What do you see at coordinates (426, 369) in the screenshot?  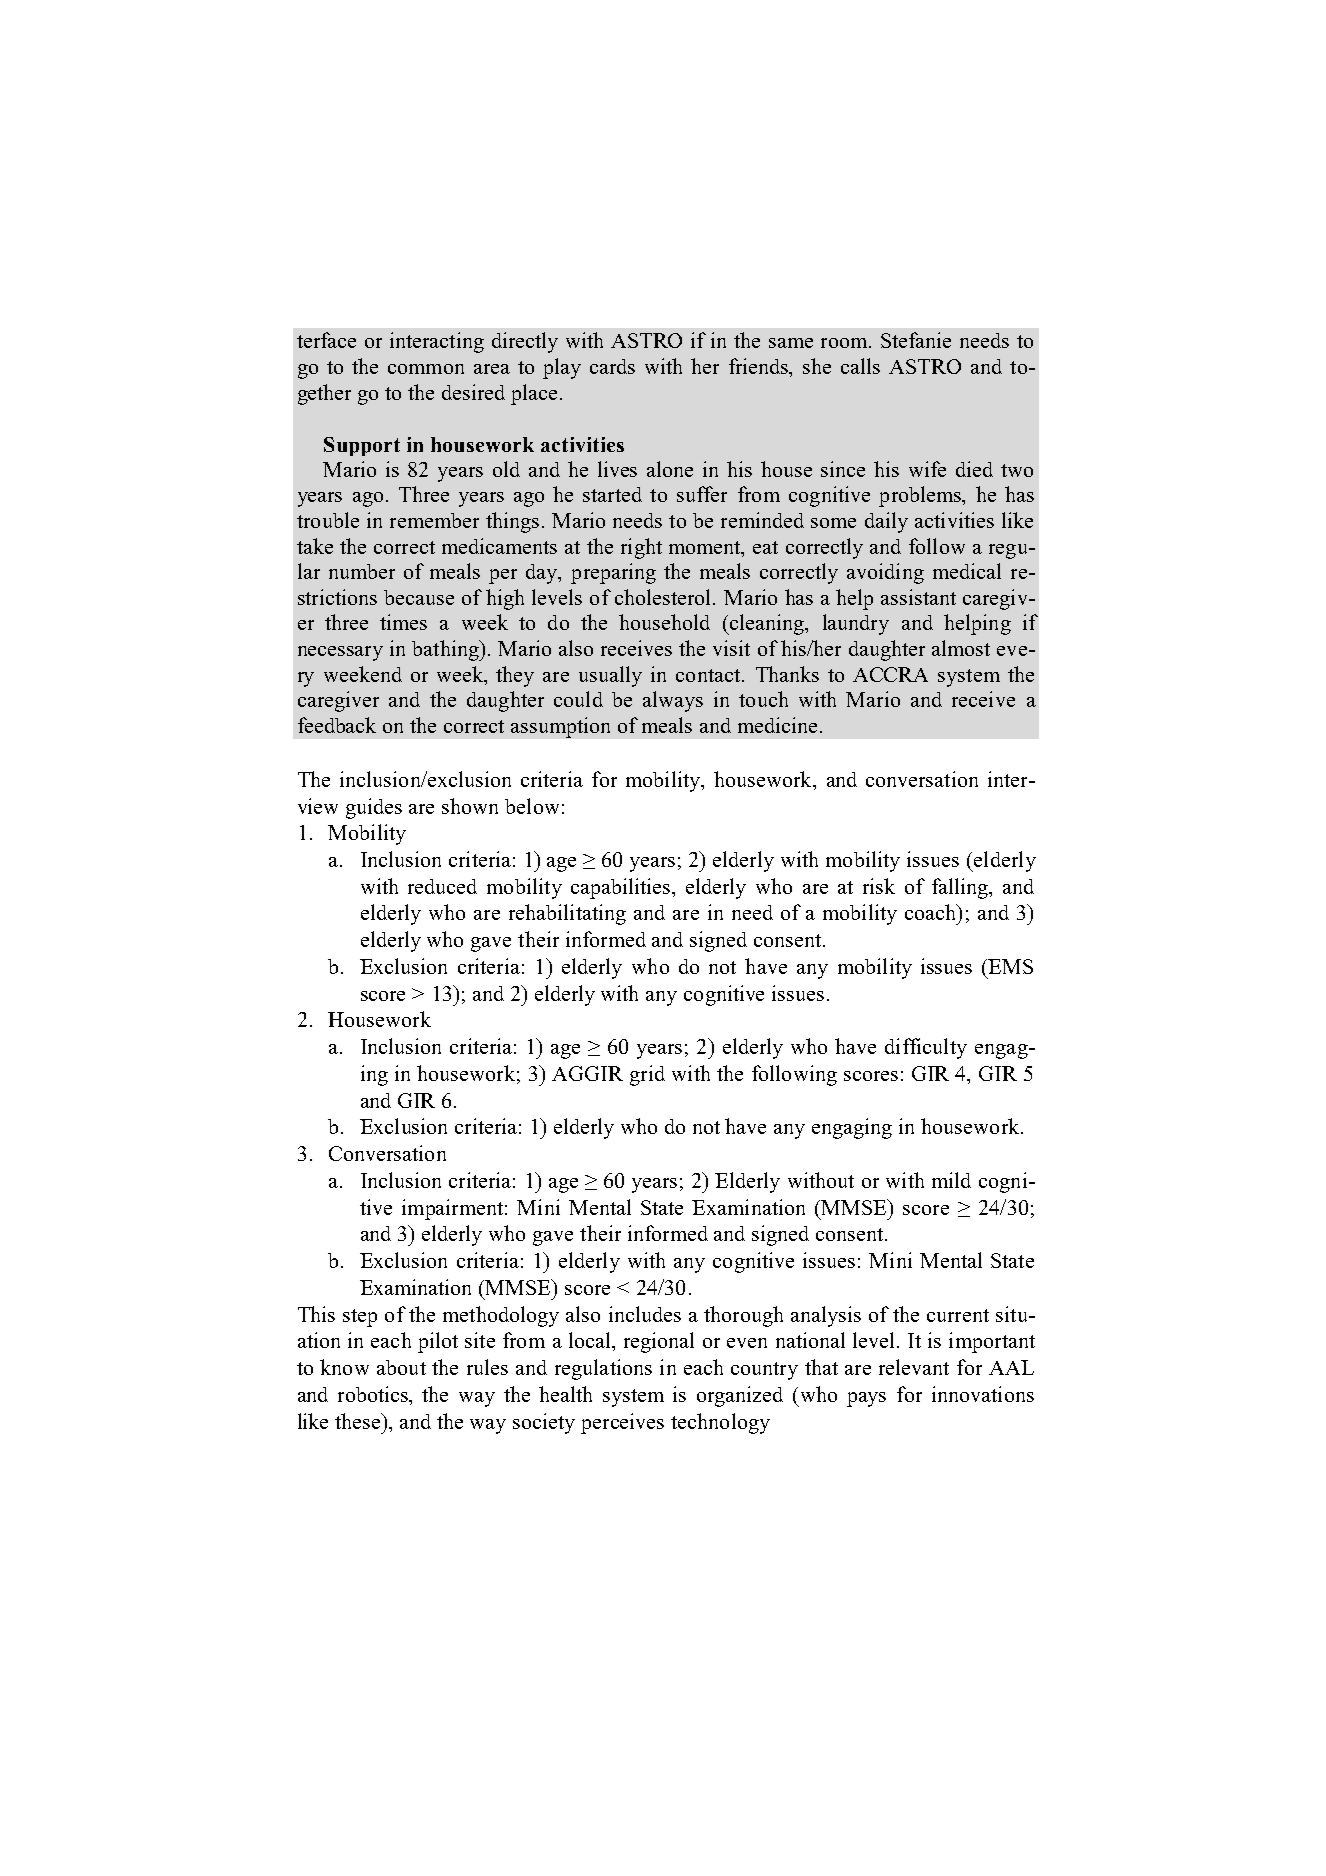 I see `common` at bounding box center [426, 369].
